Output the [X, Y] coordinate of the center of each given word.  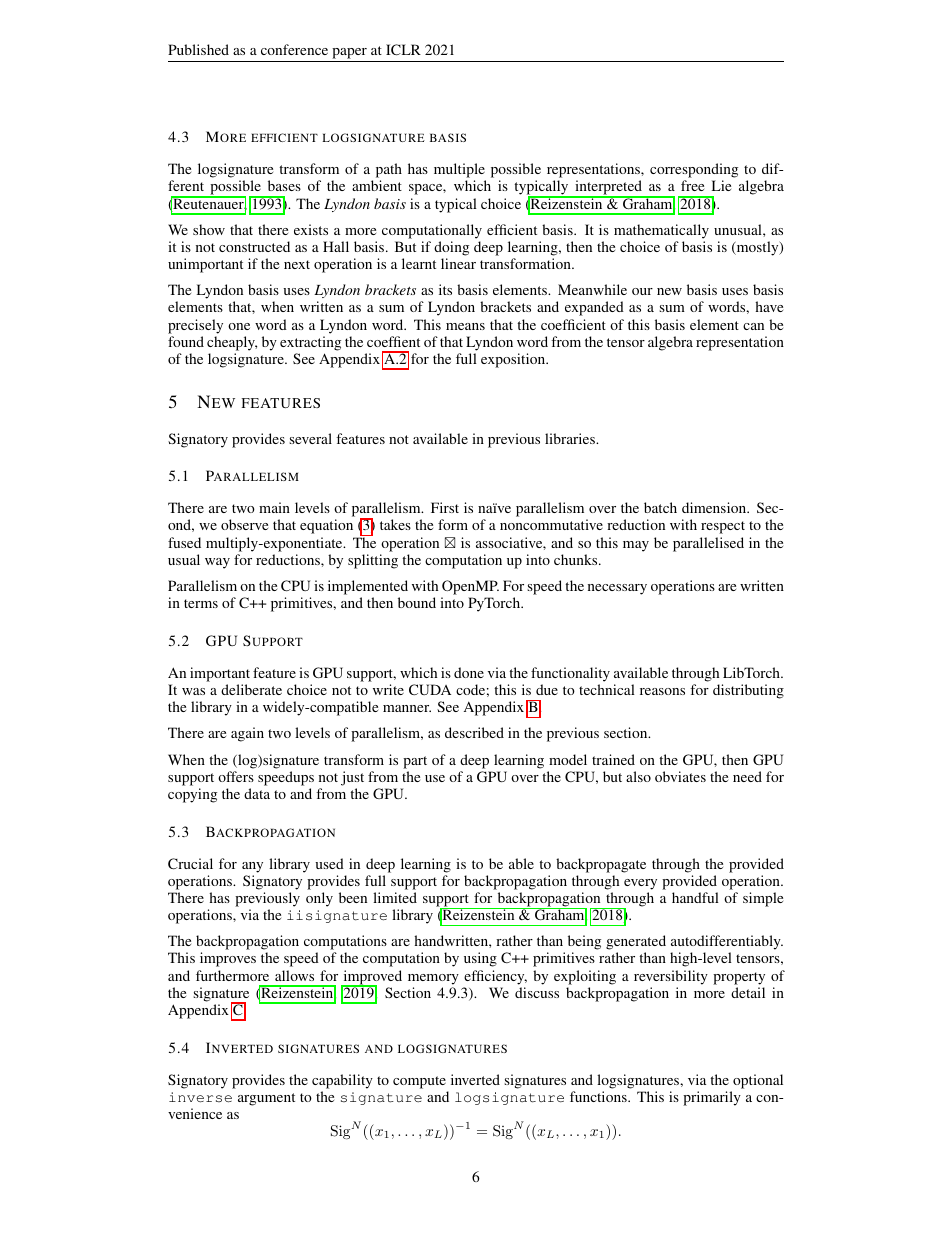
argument [266, 1099]
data [257, 793]
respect [723, 527]
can [753, 326]
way [217, 563]
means [465, 326]
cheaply [232, 343]
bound [417, 602]
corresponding [694, 172]
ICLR [403, 49]
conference [294, 49]
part [415, 762]
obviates [680, 776]
